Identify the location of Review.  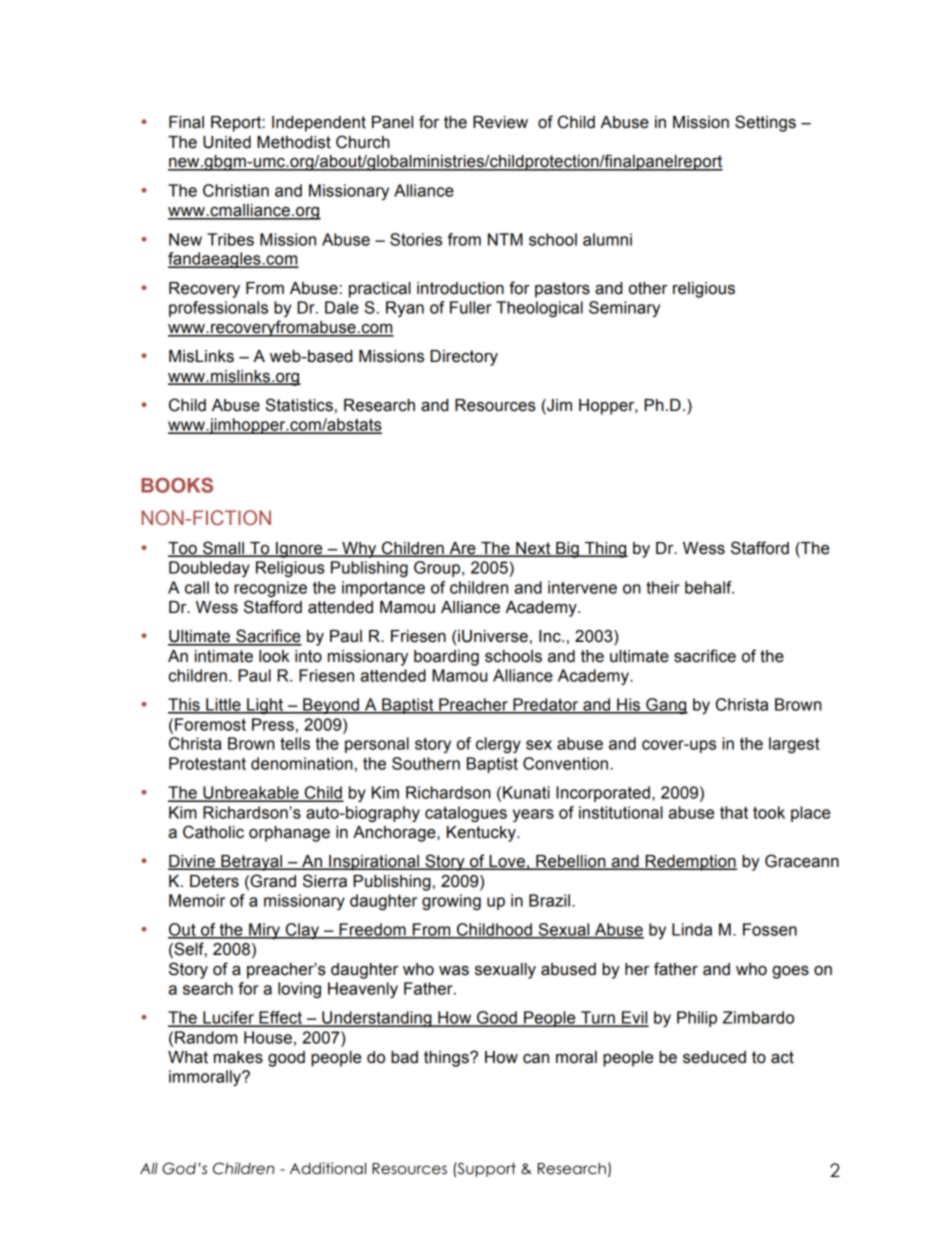
(500, 122).
